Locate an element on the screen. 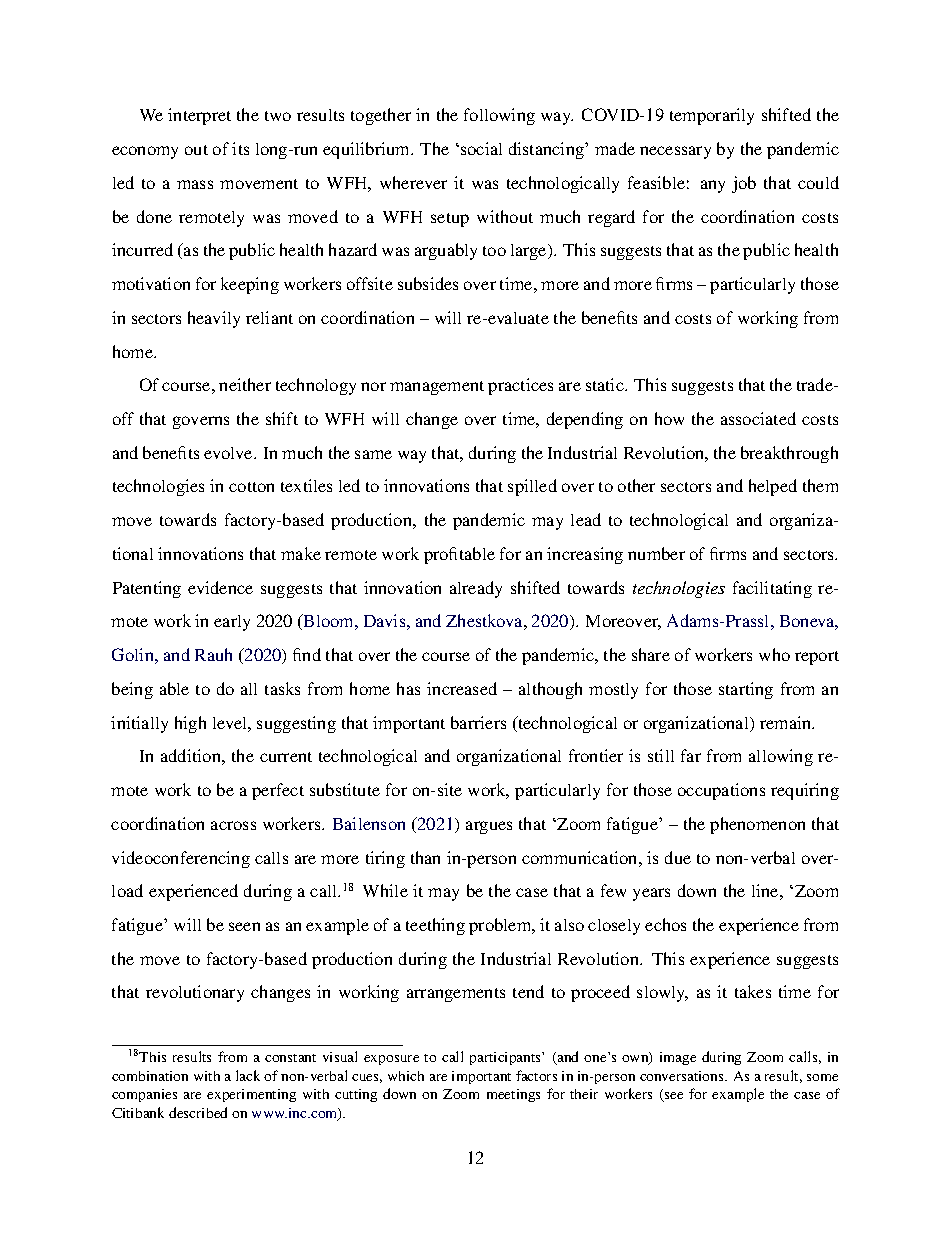  lack is located at coordinates (248, 1075).
